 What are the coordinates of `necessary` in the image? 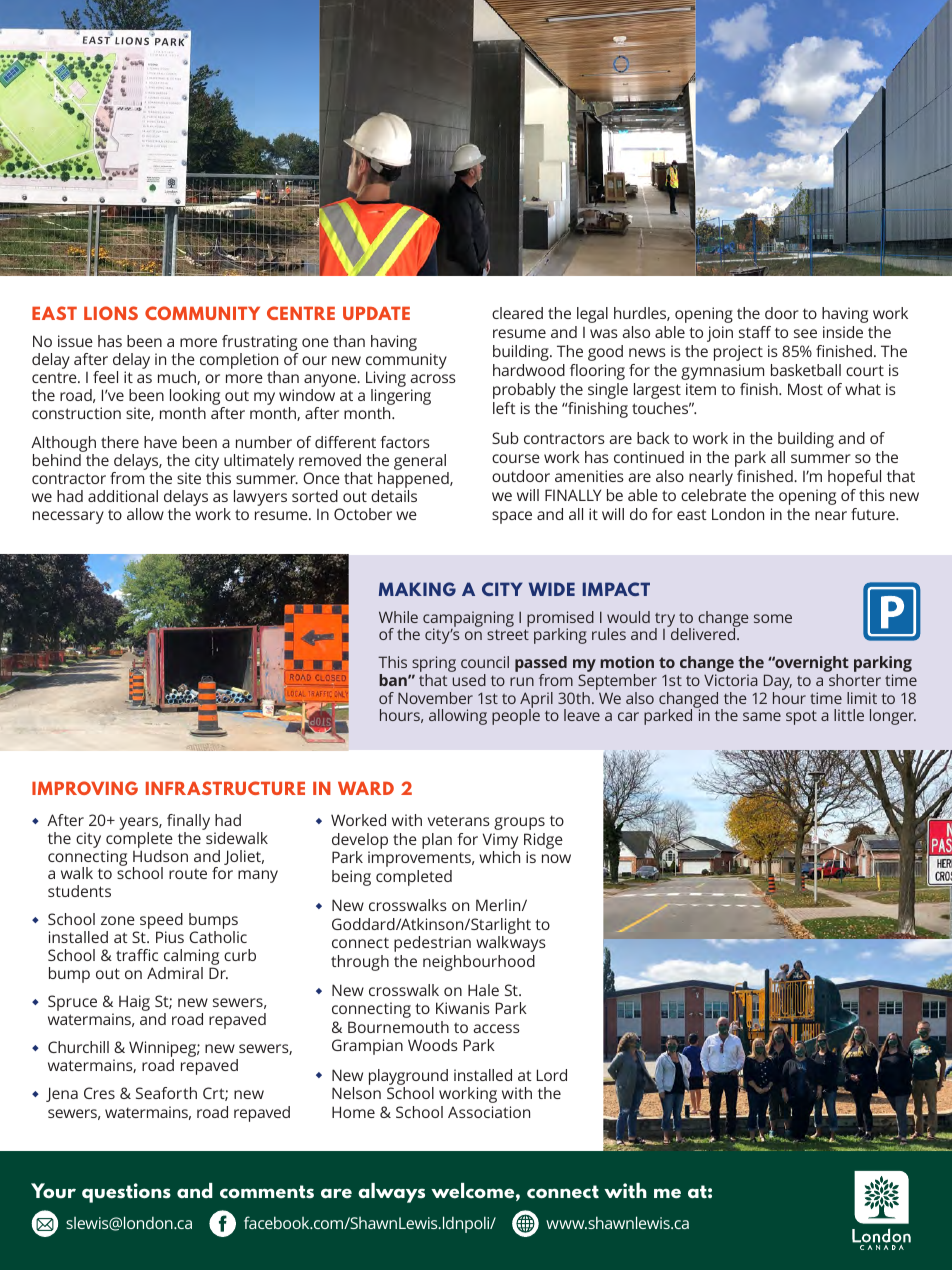 It's located at (68, 517).
